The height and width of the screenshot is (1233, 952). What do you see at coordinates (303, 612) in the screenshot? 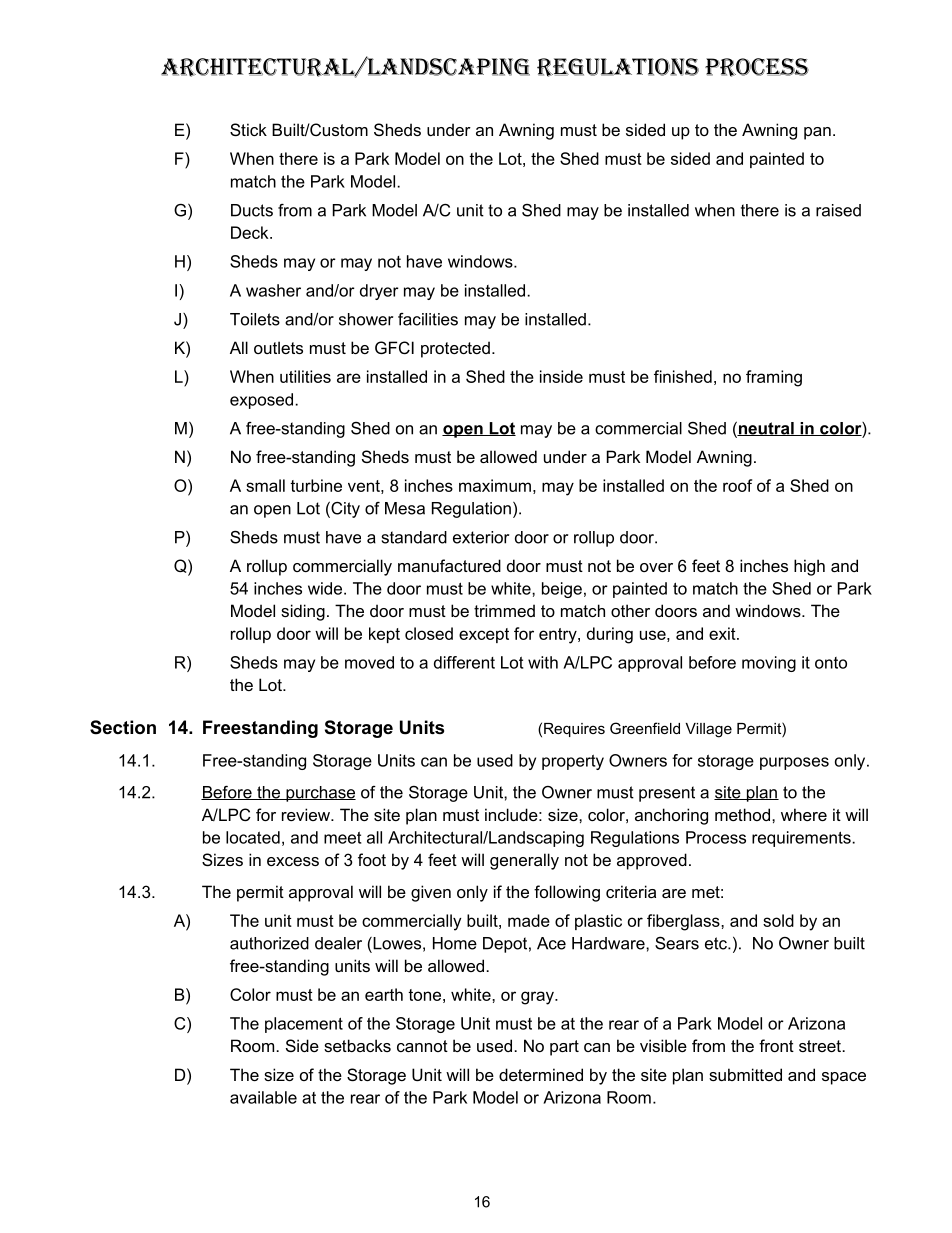
I see `siding` at bounding box center [303, 612].
